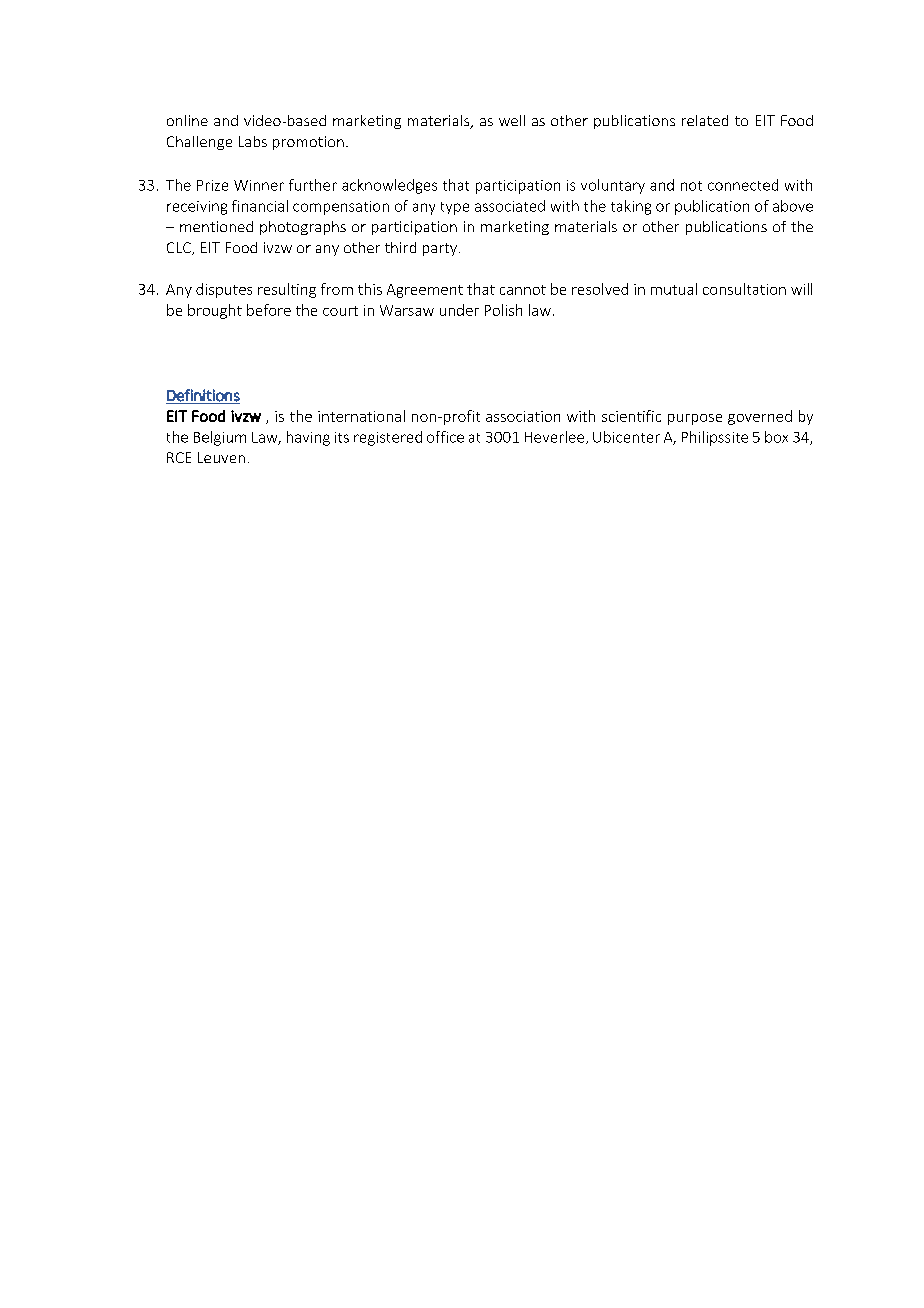 This screenshot has height=1308, width=924. Describe the element at coordinates (705, 120) in the screenshot. I see `related` at that location.
